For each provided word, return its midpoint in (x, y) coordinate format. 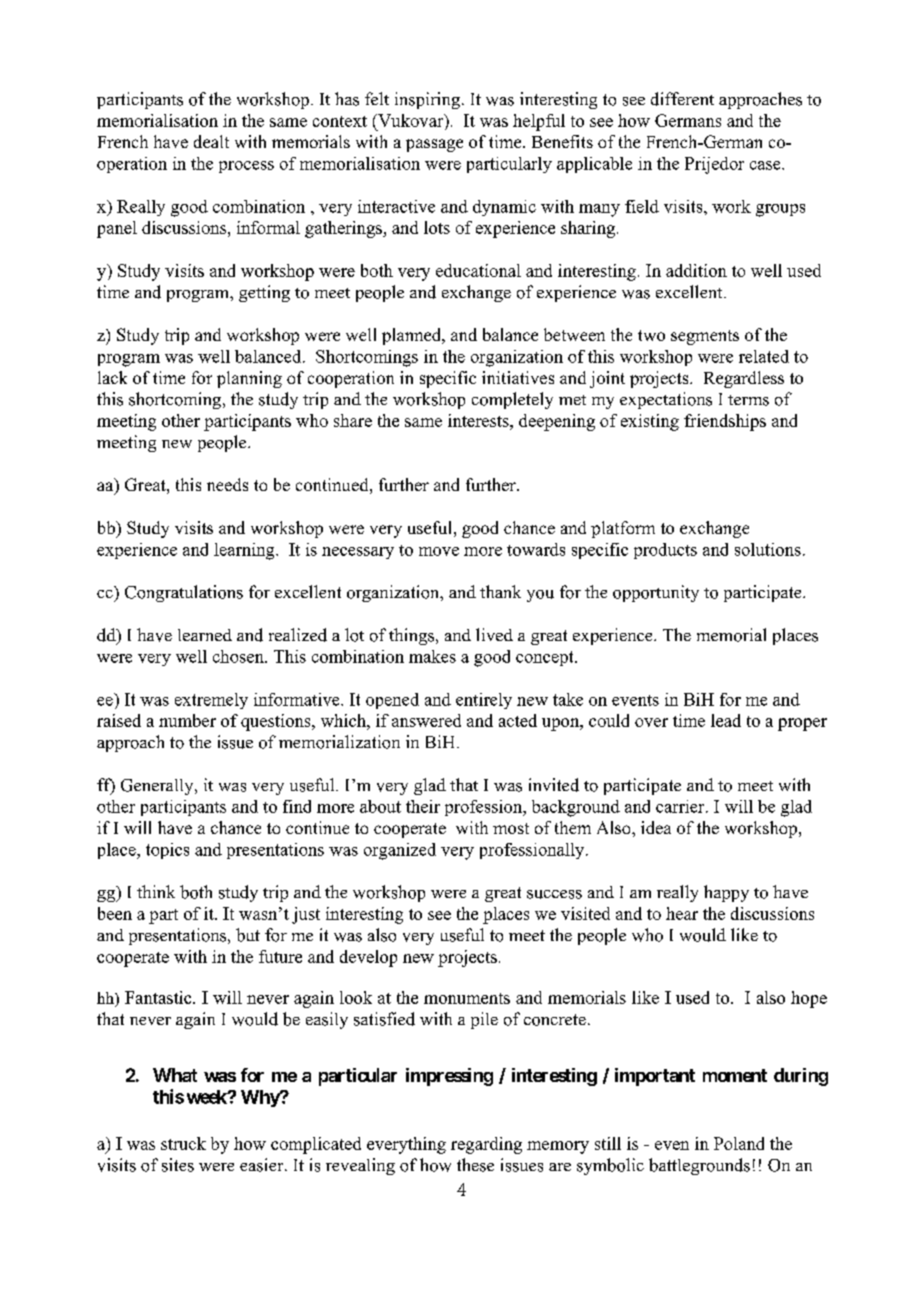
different (682, 99)
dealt (211, 141)
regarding (486, 1145)
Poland (739, 1143)
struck (183, 1143)
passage (434, 145)
